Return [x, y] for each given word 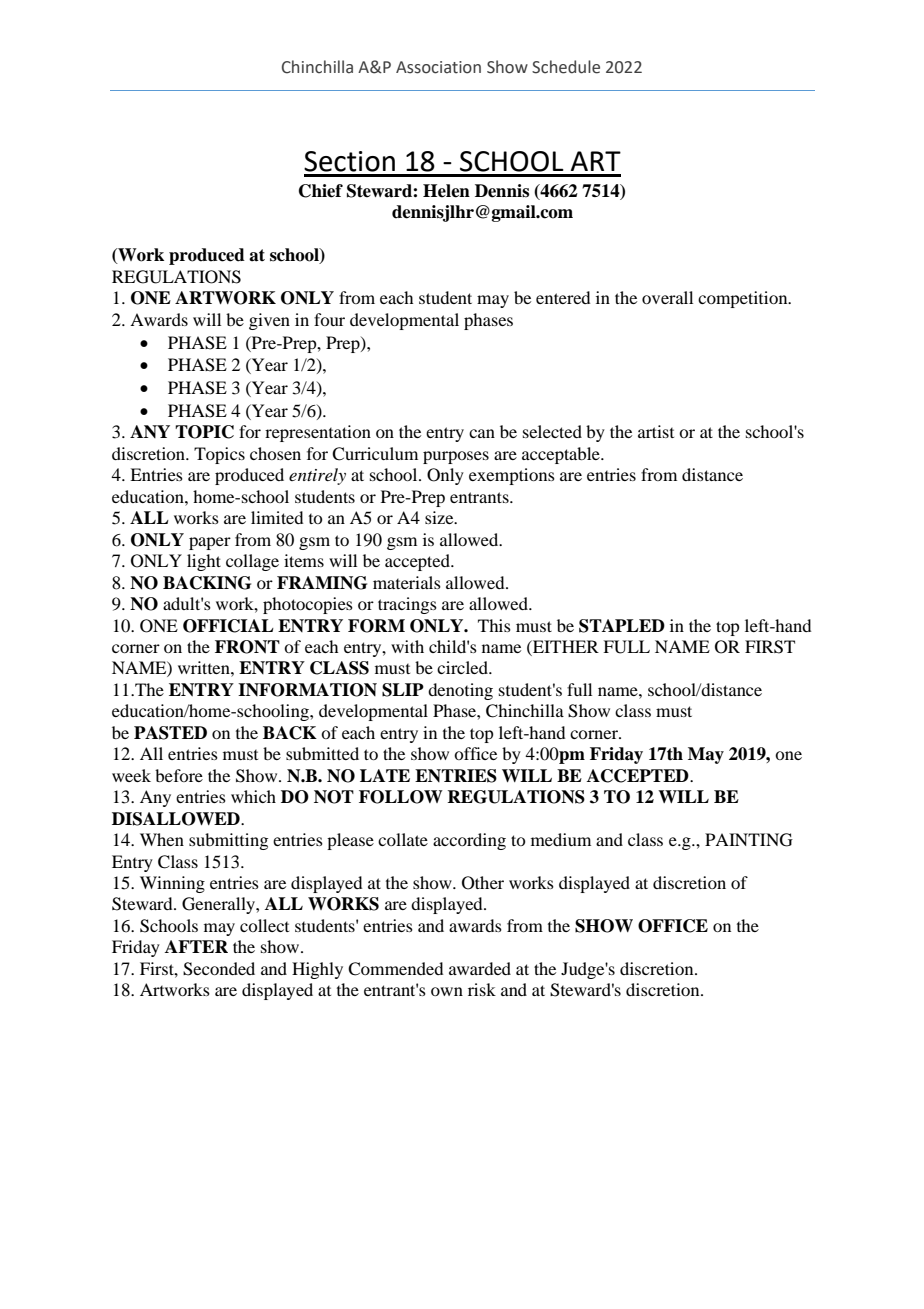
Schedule [566, 67]
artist [656, 431]
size [440, 517]
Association [438, 67]
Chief [321, 191]
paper [210, 543]
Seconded [219, 969]
